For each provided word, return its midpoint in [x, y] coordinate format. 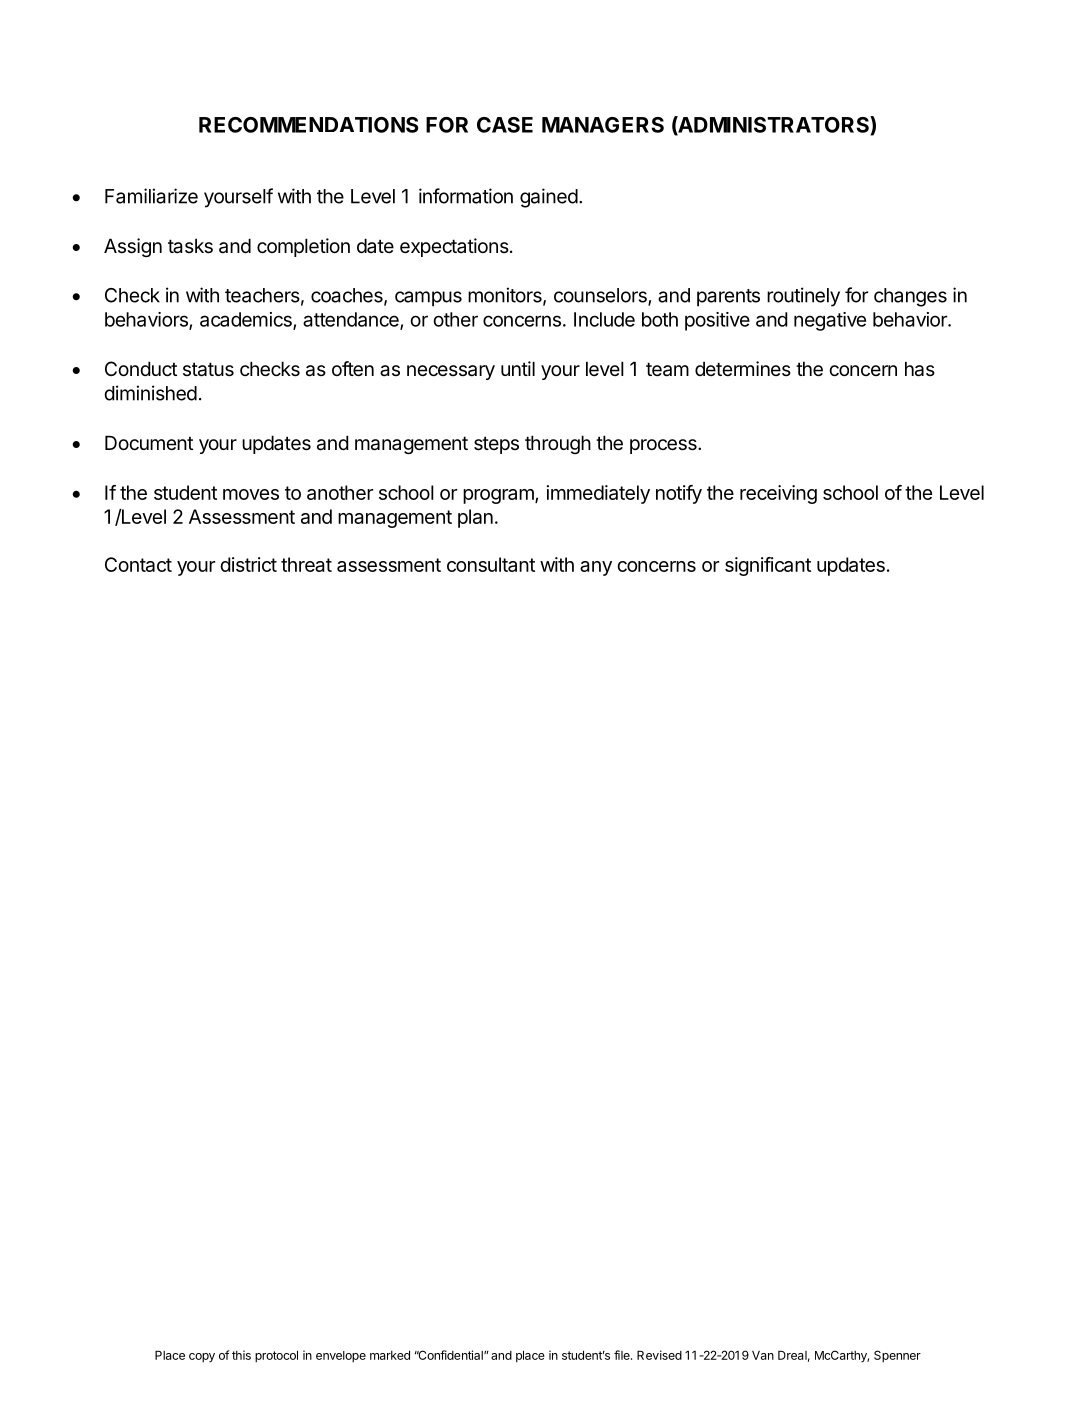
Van [763, 1355]
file [623, 1355]
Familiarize [151, 196]
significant [768, 566]
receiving [778, 494]
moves [251, 494]
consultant [491, 564]
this [241, 1355]
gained [549, 198]
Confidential [450, 1355]
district [248, 564]
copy [202, 1358]
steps [496, 445]
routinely [803, 297]
